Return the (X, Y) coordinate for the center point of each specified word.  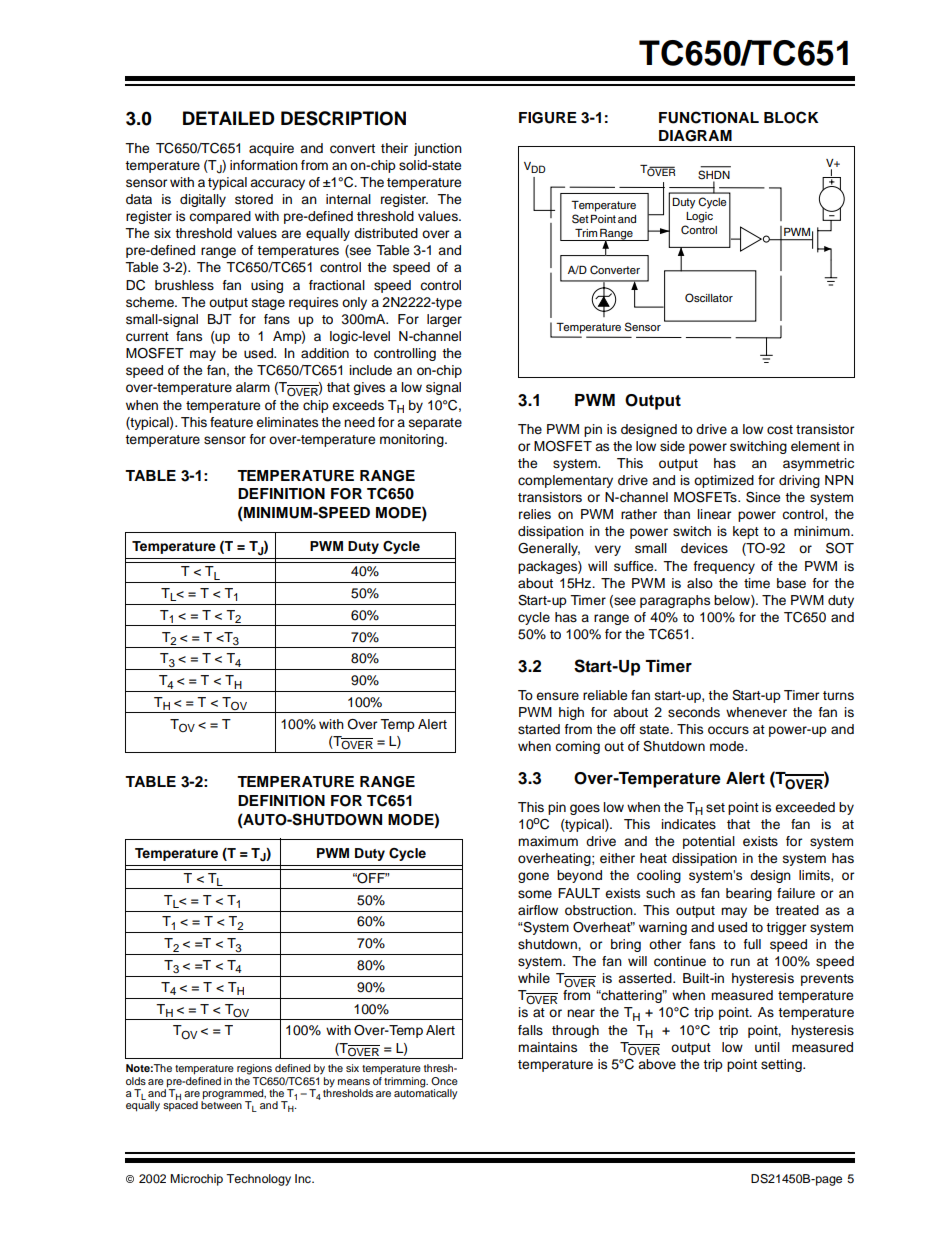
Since (763, 497)
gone (533, 877)
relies (535, 514)
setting (782, 1065)
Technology (258, 1180)
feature (231, 422)
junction (438, 149)
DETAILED (229, 118)
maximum (548, 841)
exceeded (805, 807)
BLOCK (791, 117)
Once (444, 1081)
